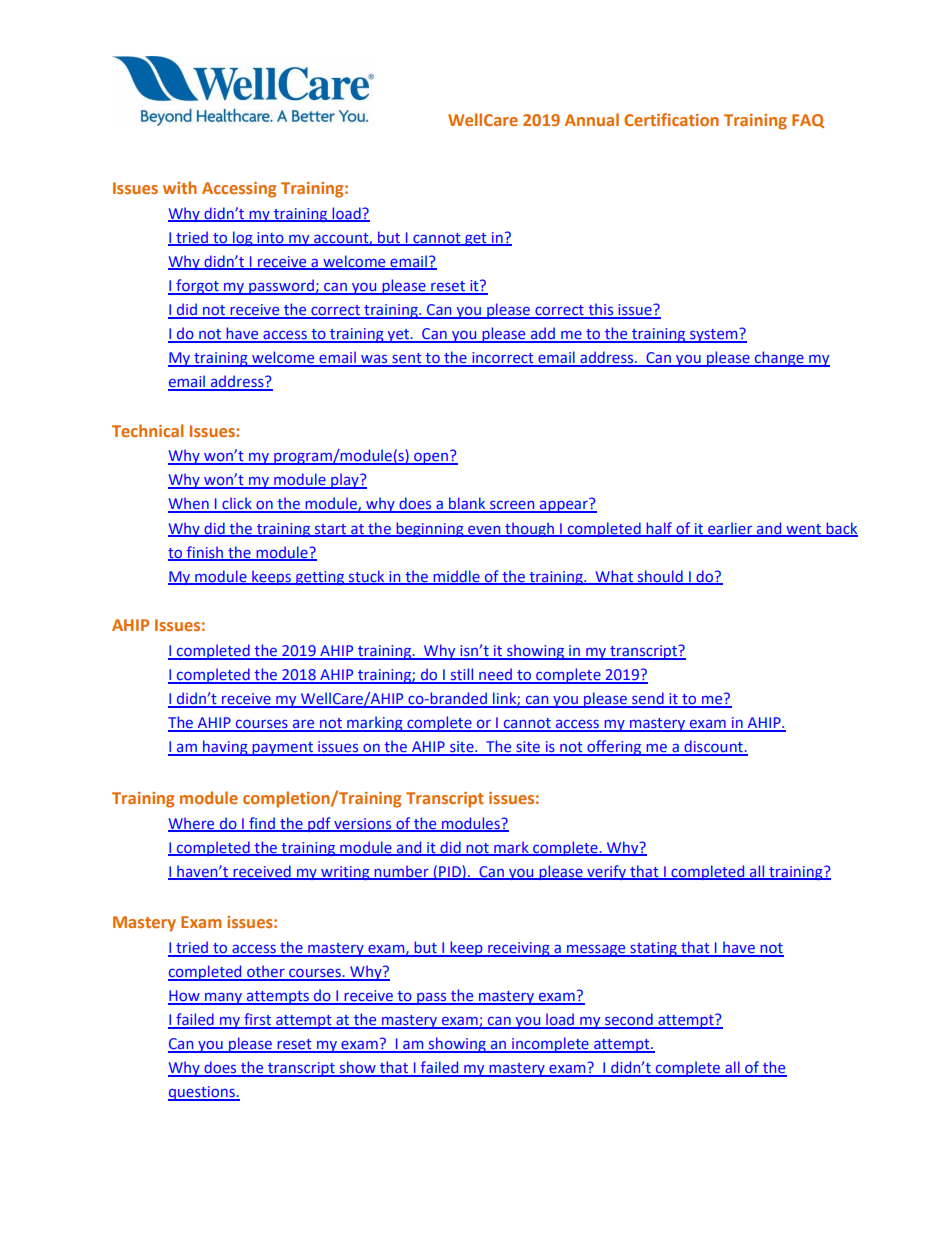  I want to click on should, so click(660, 577).
